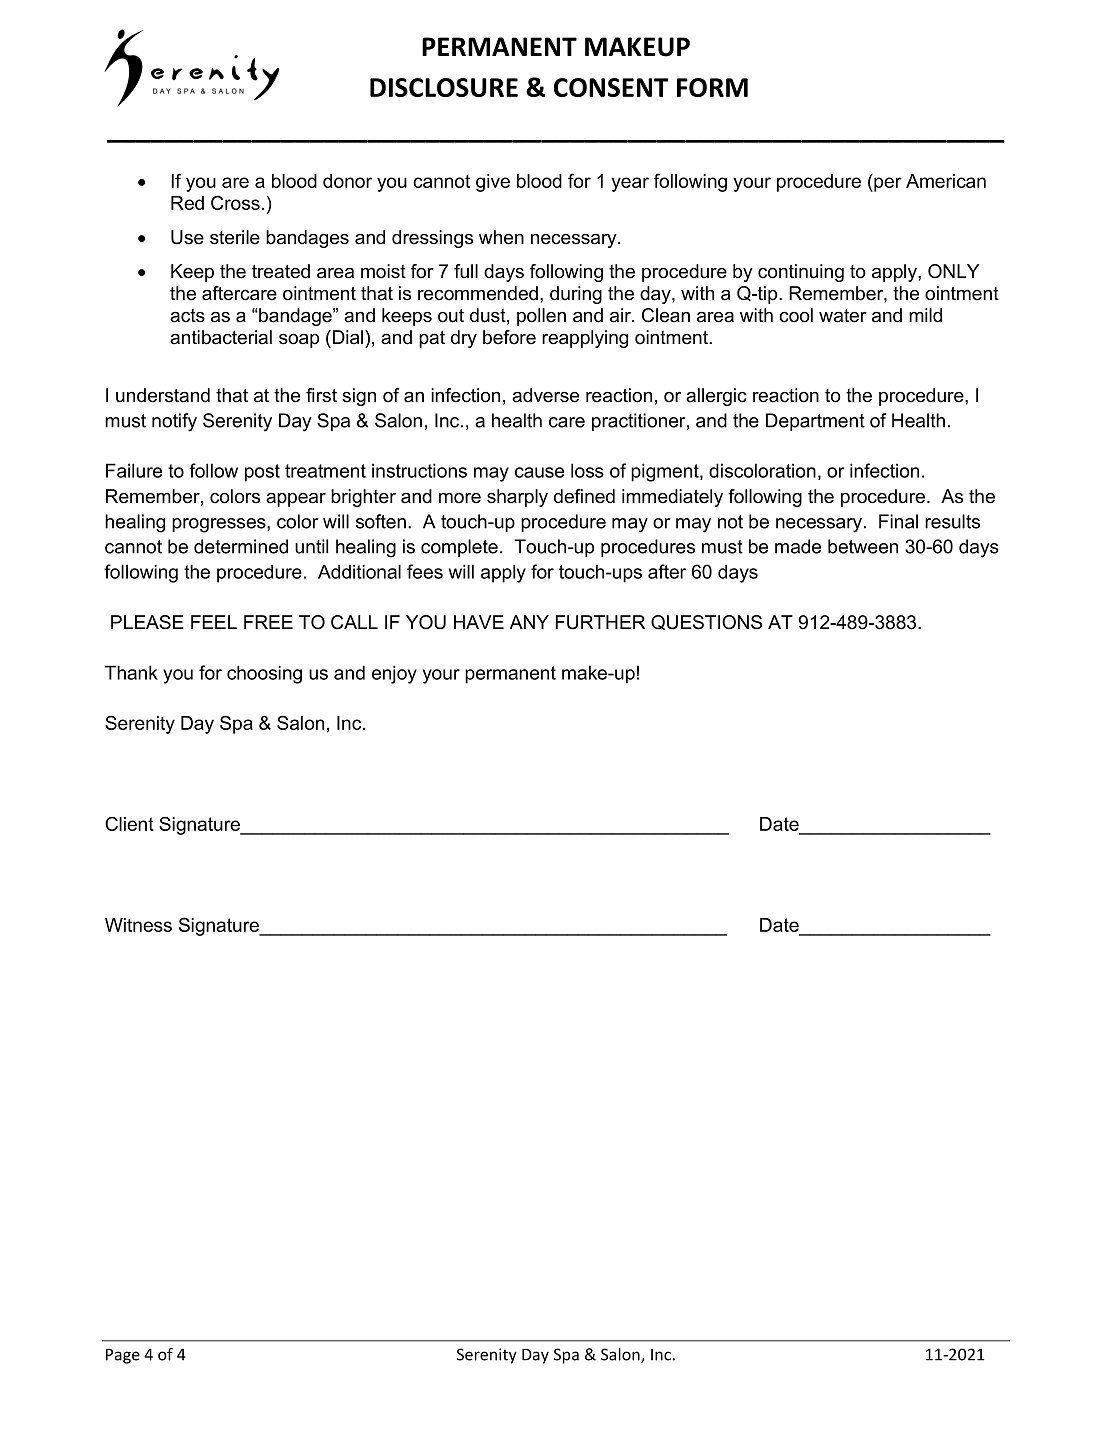 The height and width of the image is (1439, 1112). What do you see at coordinates (529, 622) in the image?
I see `ANY` at bounding box center [529, 622].
